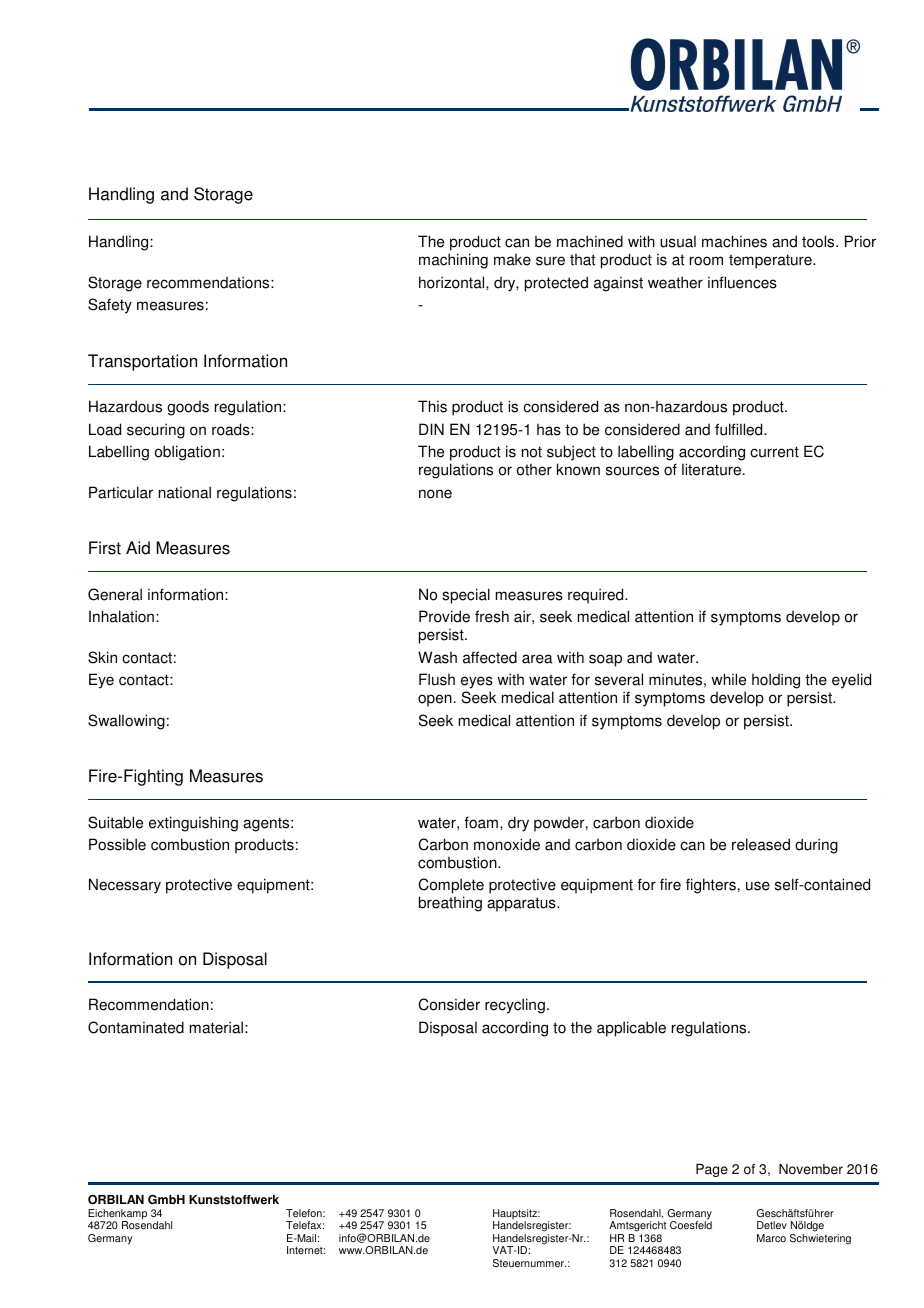  I want to click on temperature, so click(771, 261).
